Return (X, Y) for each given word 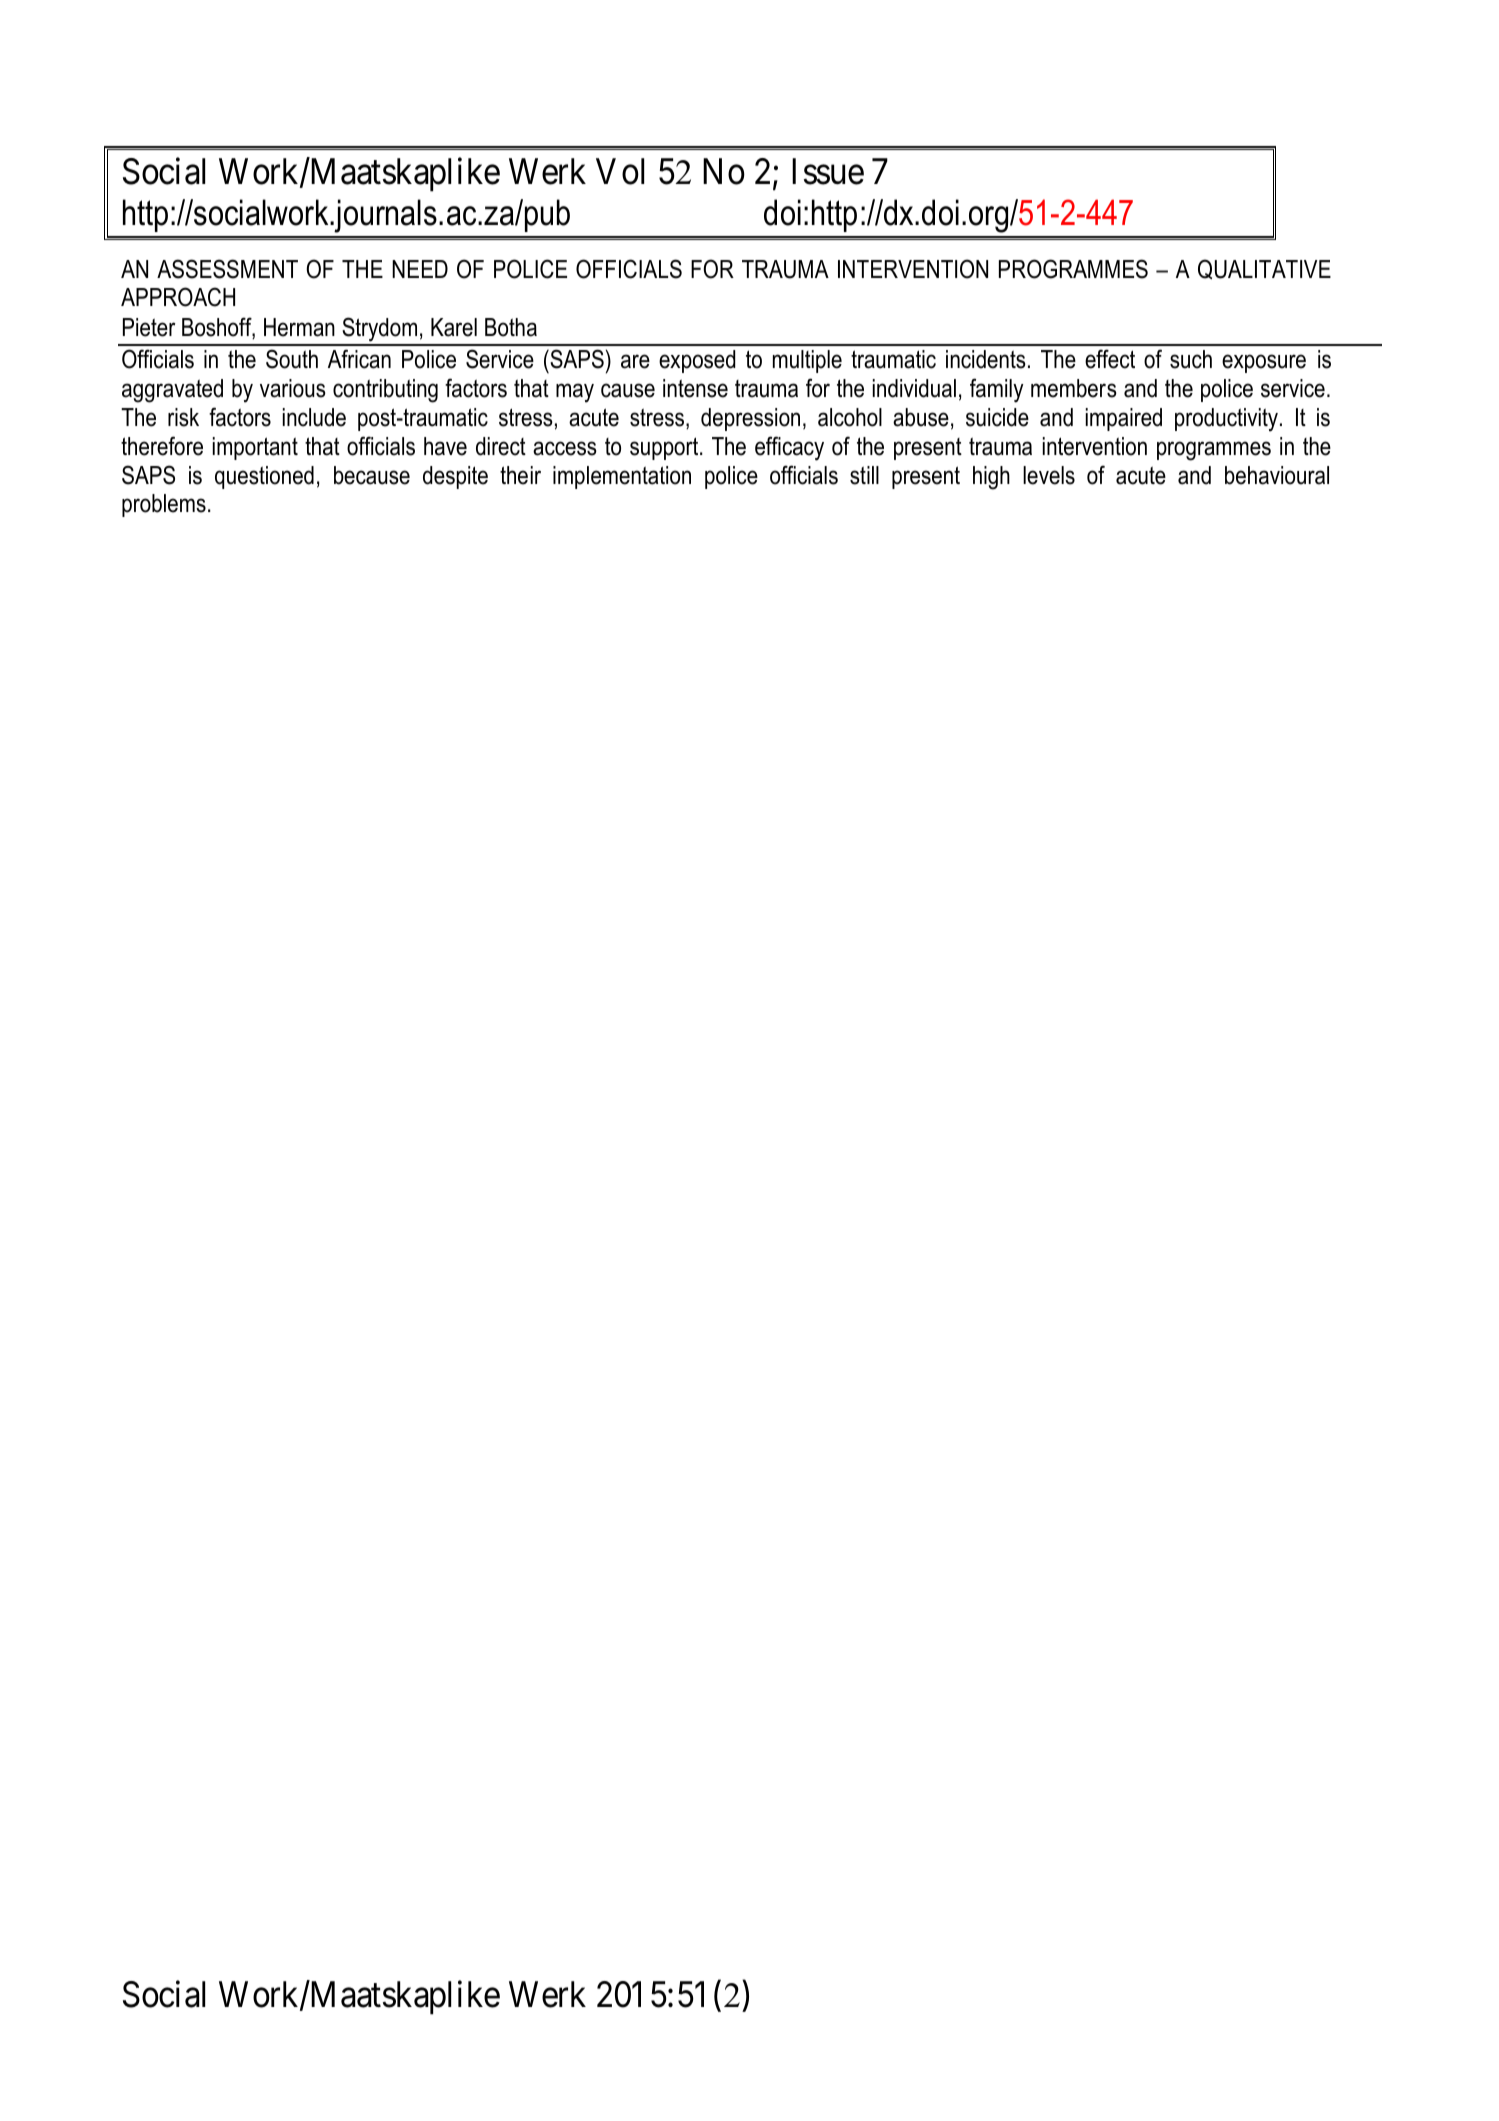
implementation (622, 477)
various (293, 388)
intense (695, 388)
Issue (828, 172)
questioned (264, 477)
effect (1110, 359)
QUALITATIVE (1264, 269)
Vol (620, 171)
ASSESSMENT (227, 269)
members (1074, 388)
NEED (420, 269)
